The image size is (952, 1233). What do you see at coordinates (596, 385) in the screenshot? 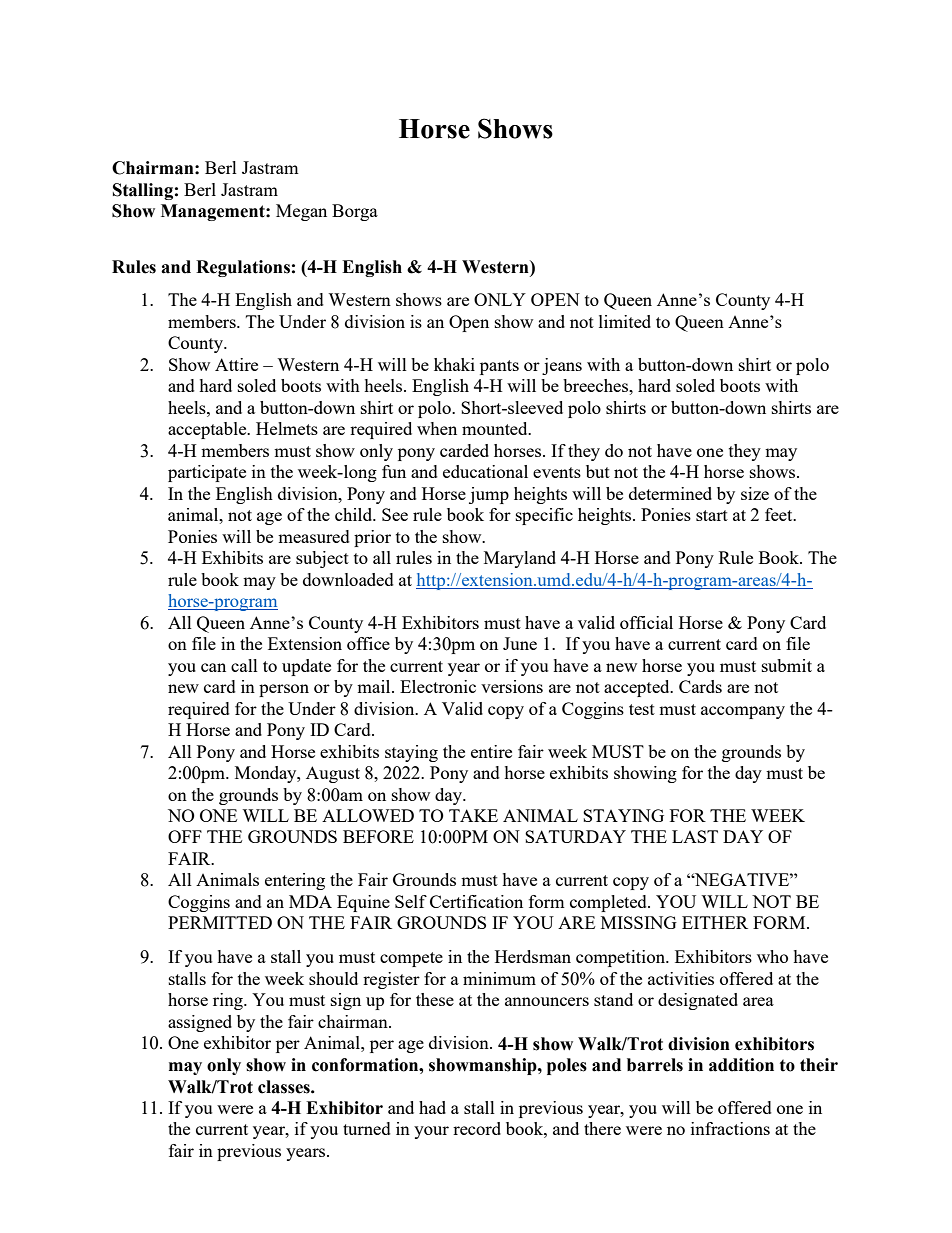
I see `breeches` at bounding box center [596, 385].
